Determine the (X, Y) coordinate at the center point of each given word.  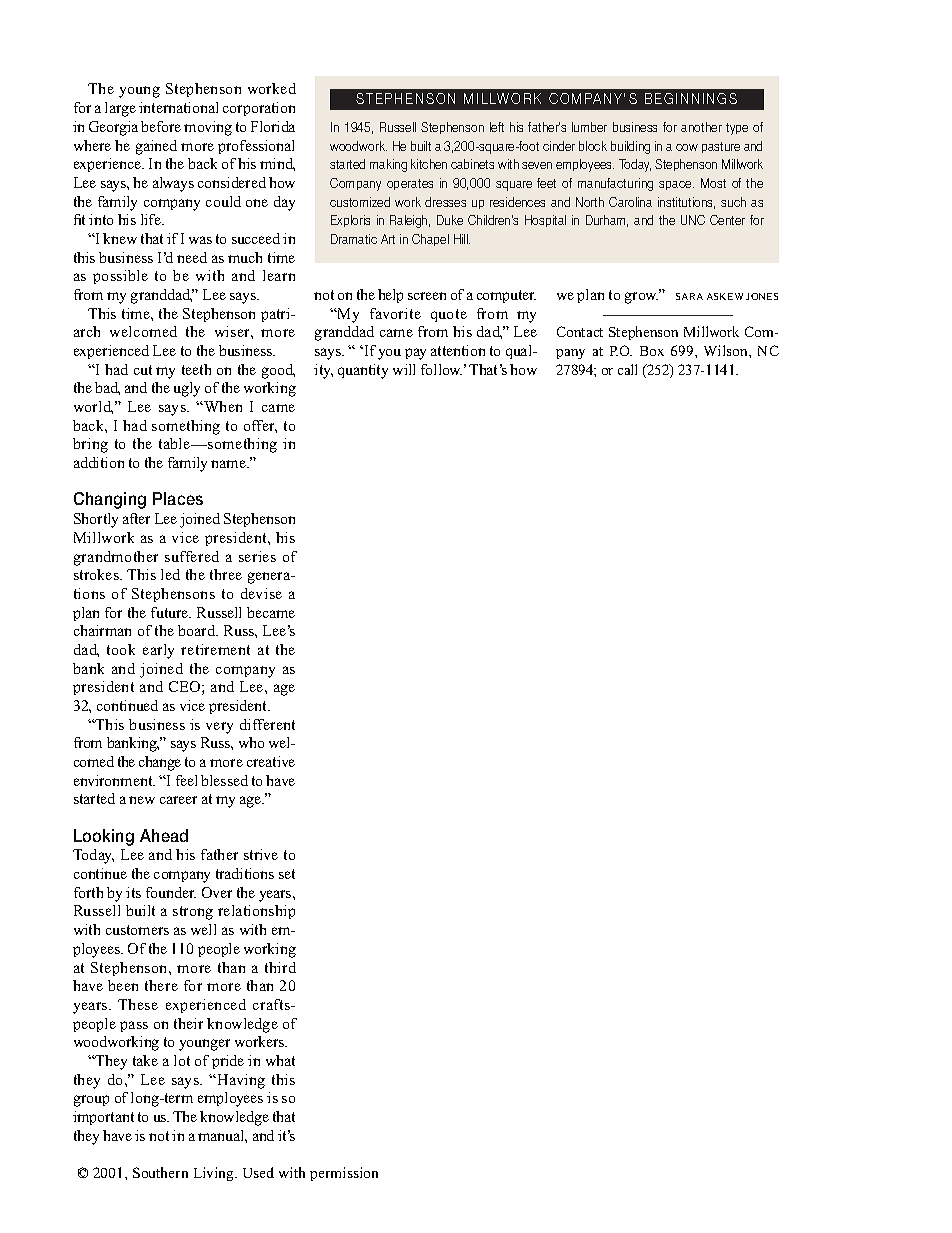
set (287, 874)
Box (652, 351)
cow (687, 147)
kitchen (429, 164)
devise (261, 593)
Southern (160, 1172)
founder (171, 892)
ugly (187, 389)
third (280, 967)
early (158, 651)
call (627, 369)
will (404, 369)
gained (156, 147)
